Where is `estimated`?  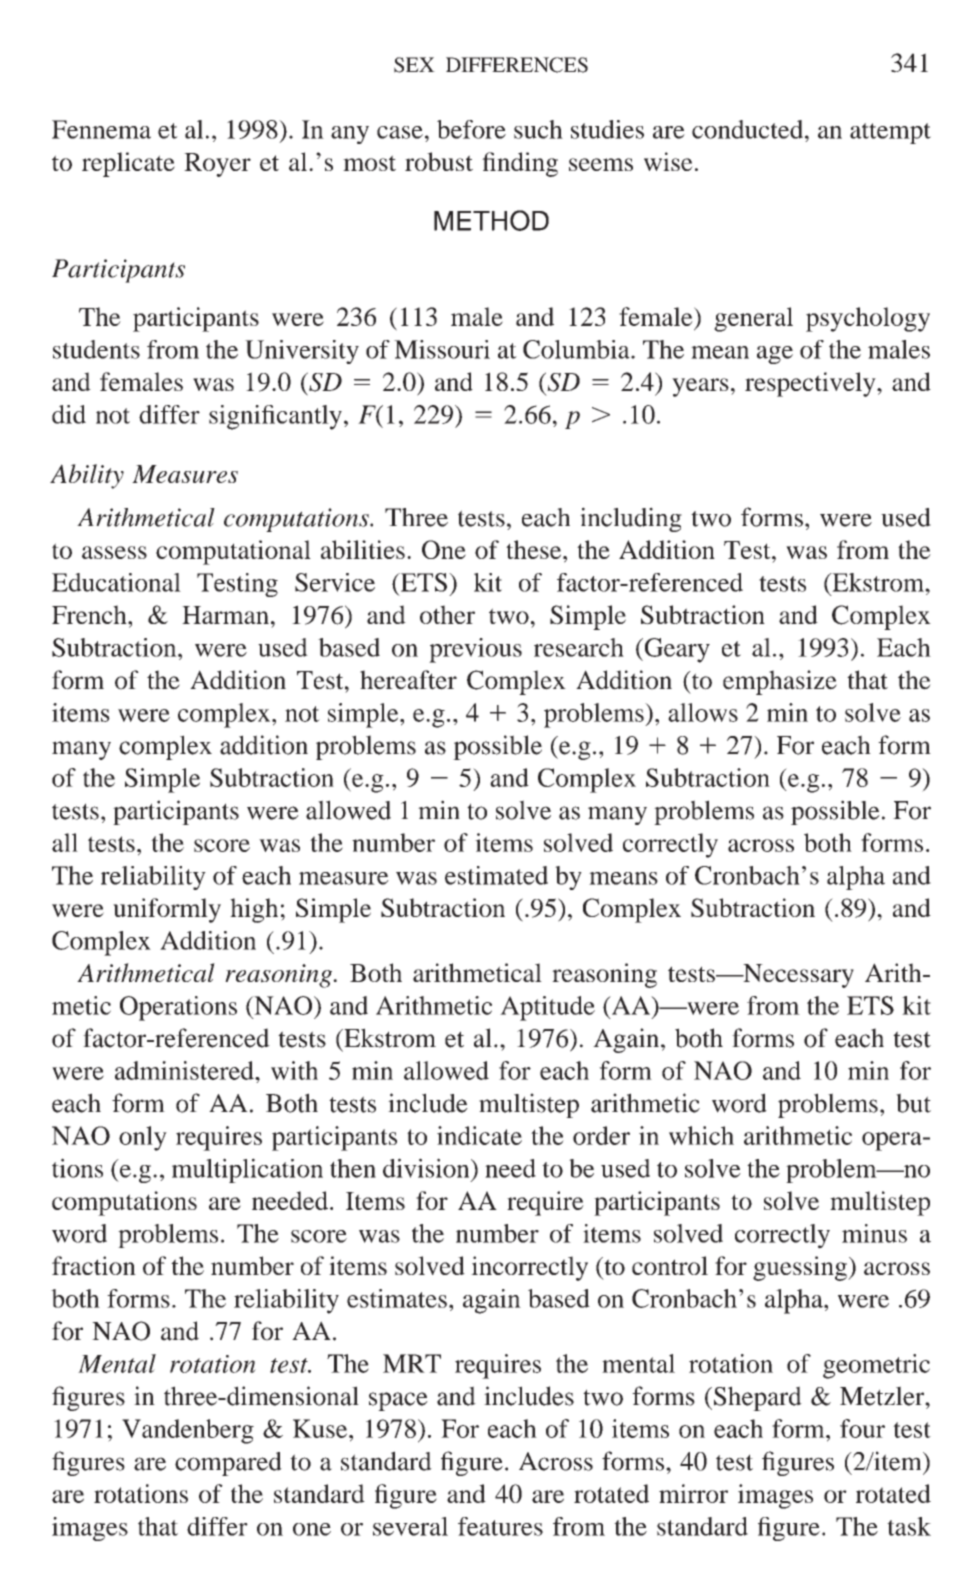
estimated is located at coordinates (496, 875).
